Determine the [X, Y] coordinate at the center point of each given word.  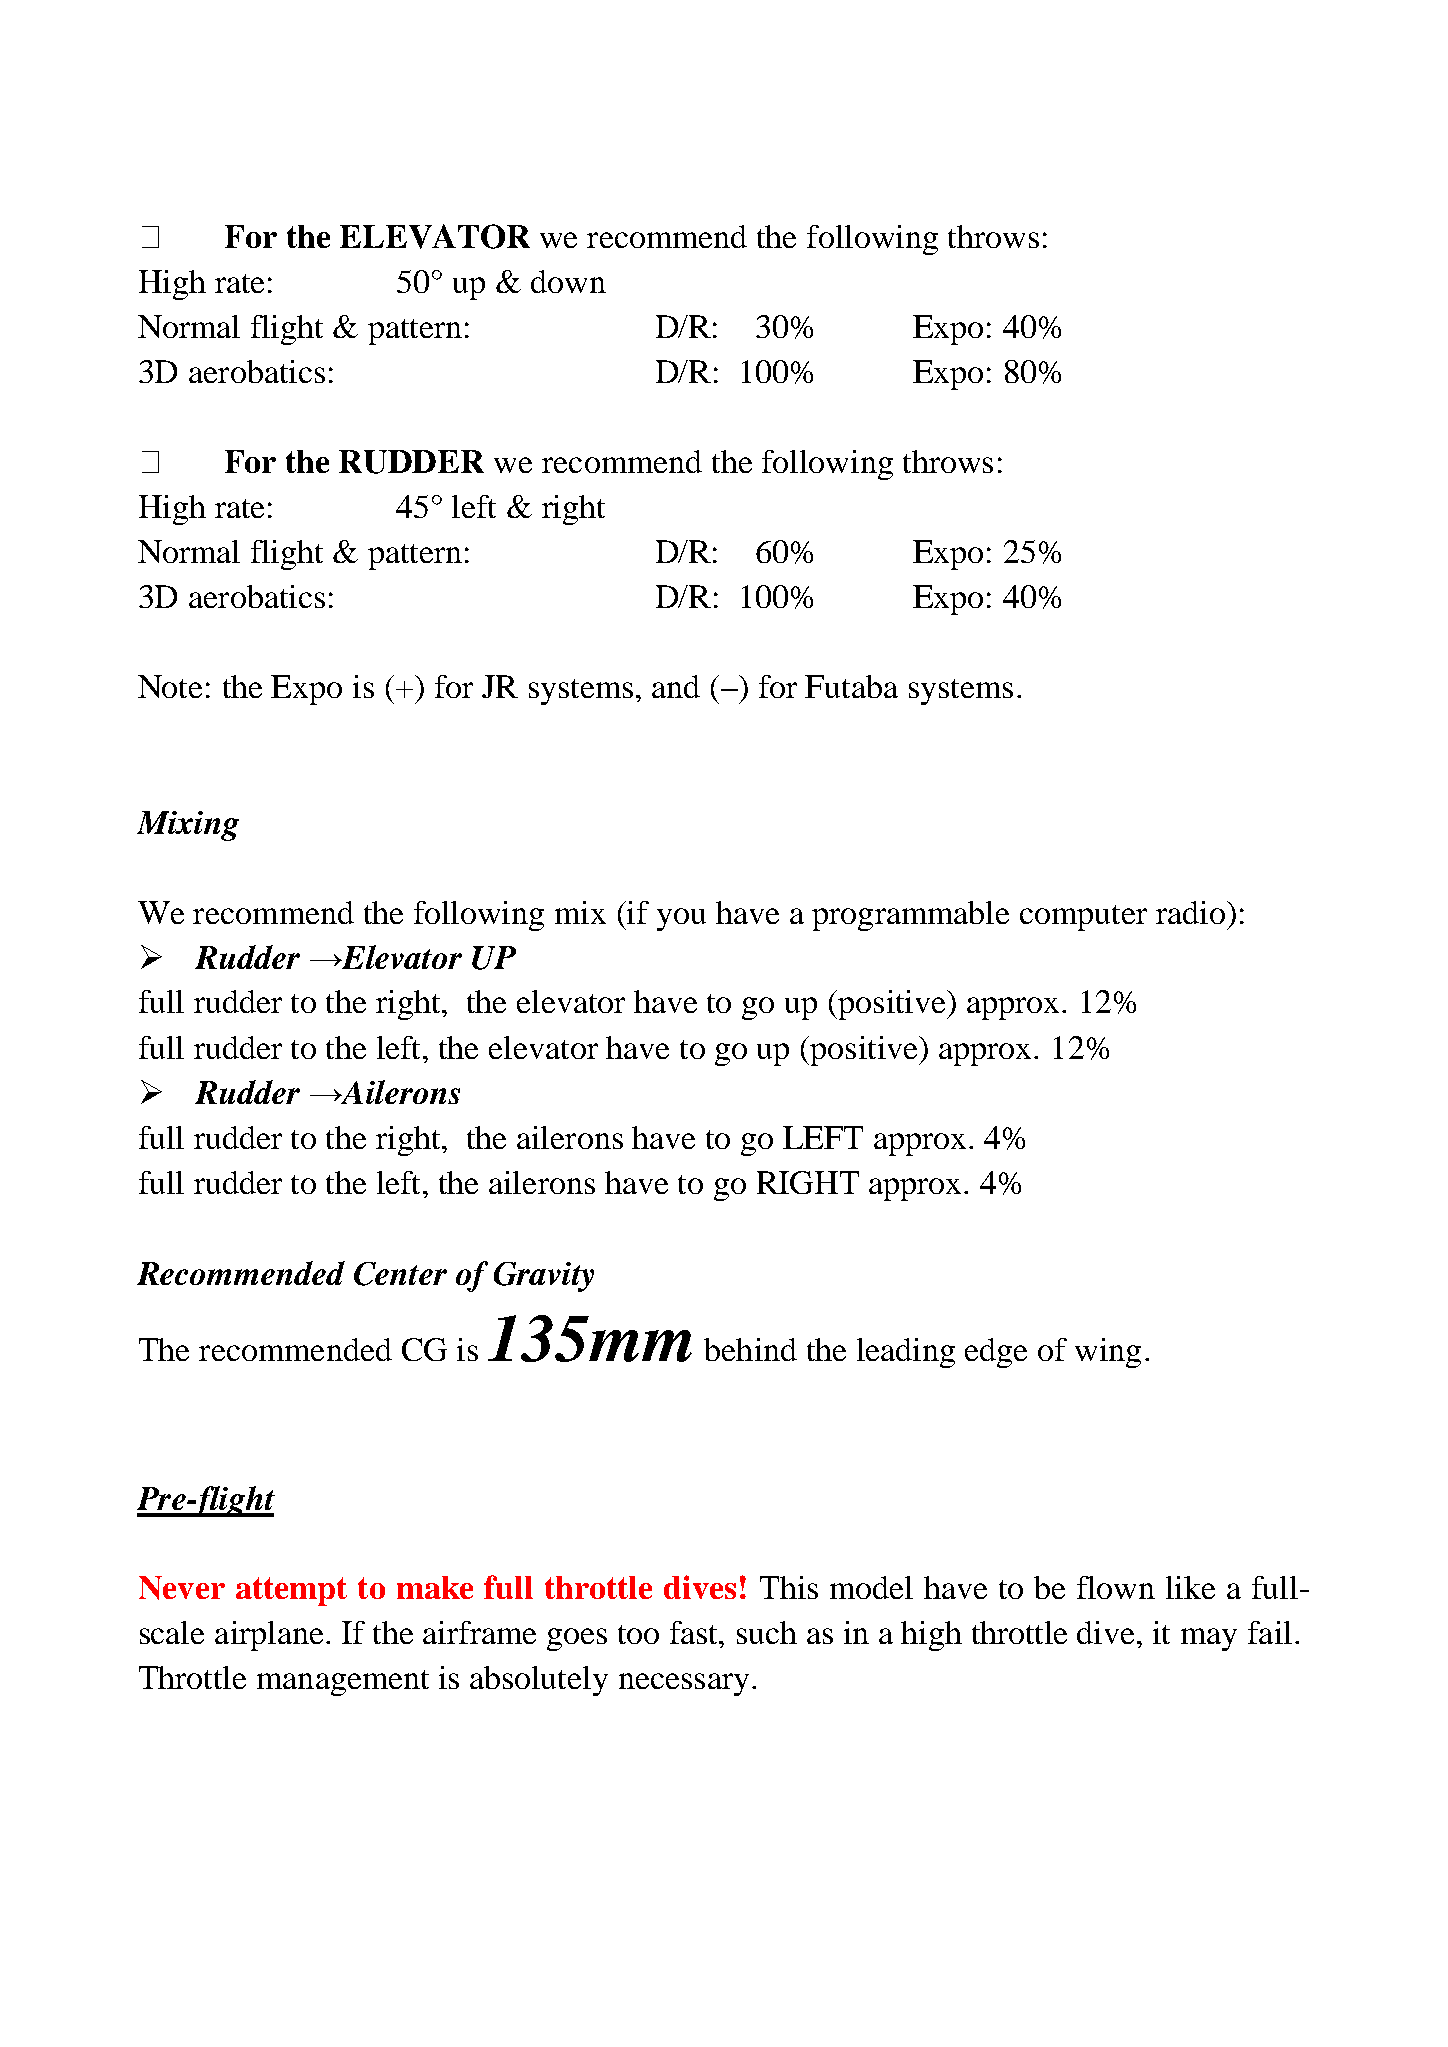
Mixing [188, 826]
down [568, 281]
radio [1192, 912]
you [681, 919]
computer [1083, 918]
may [1209, 1639]
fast [695, 1632]
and [676, 686]
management [343, 1683]
